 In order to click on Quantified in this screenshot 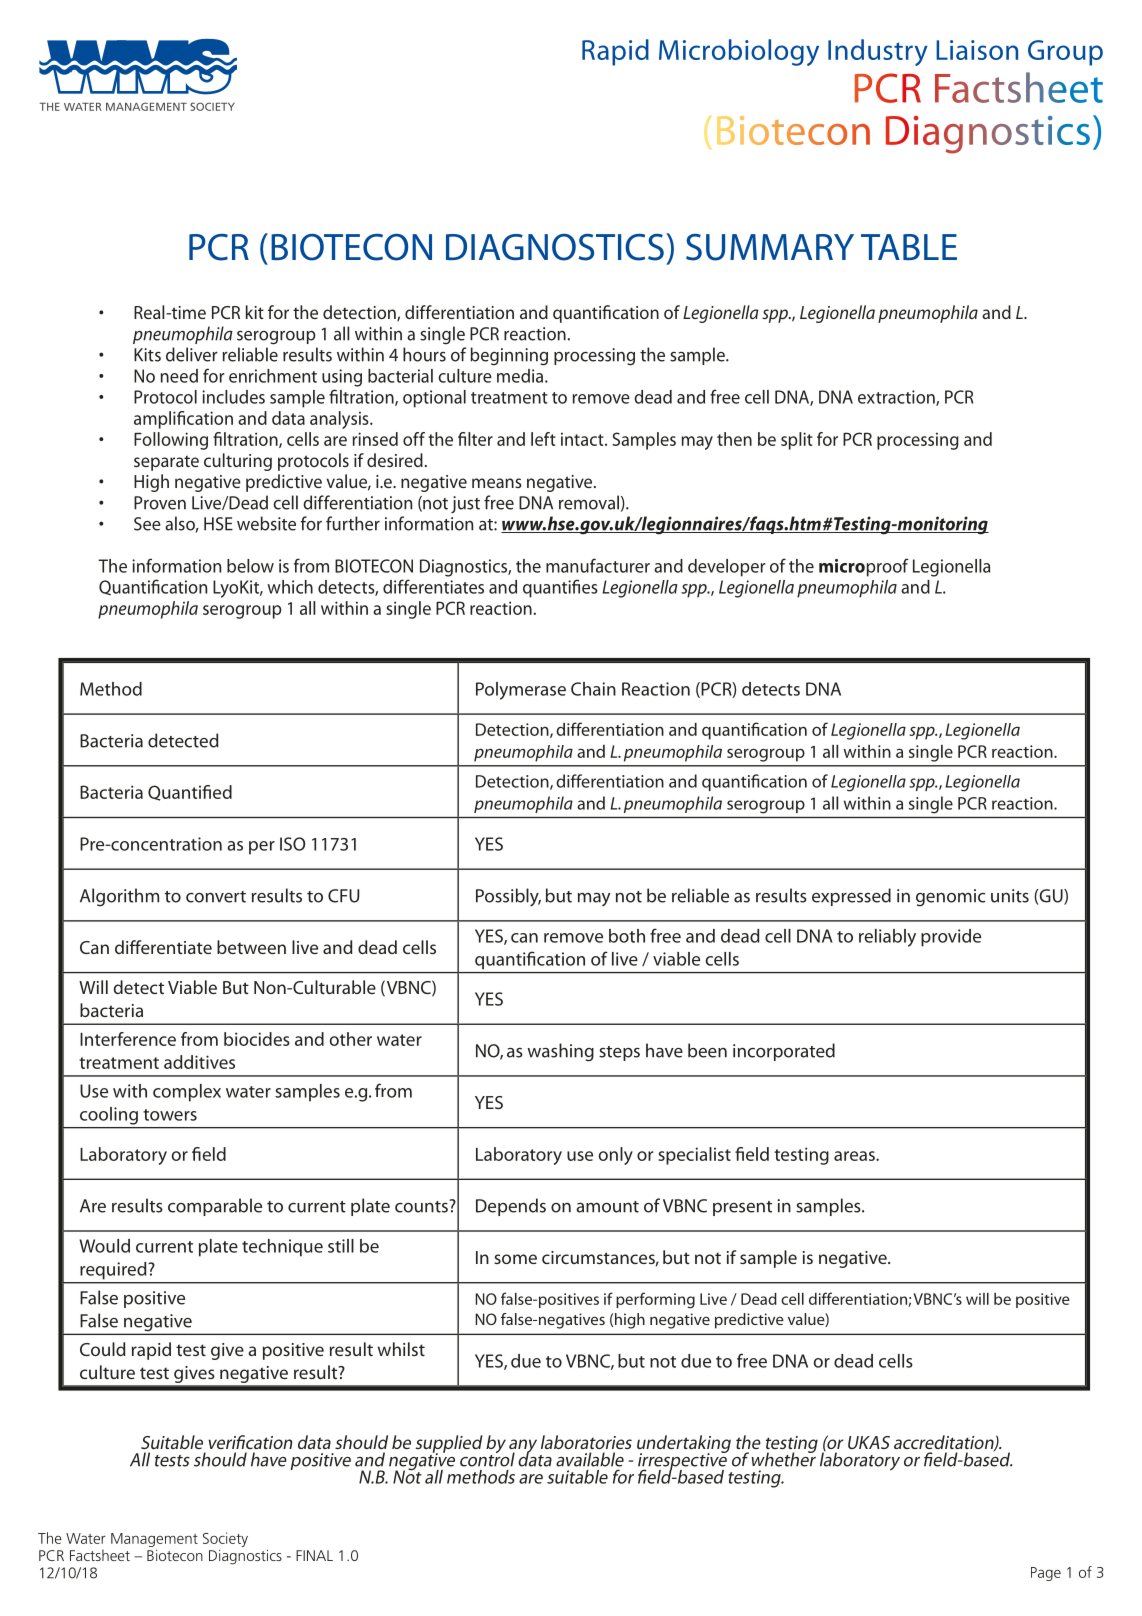, I will do `click(190, 793)`.
